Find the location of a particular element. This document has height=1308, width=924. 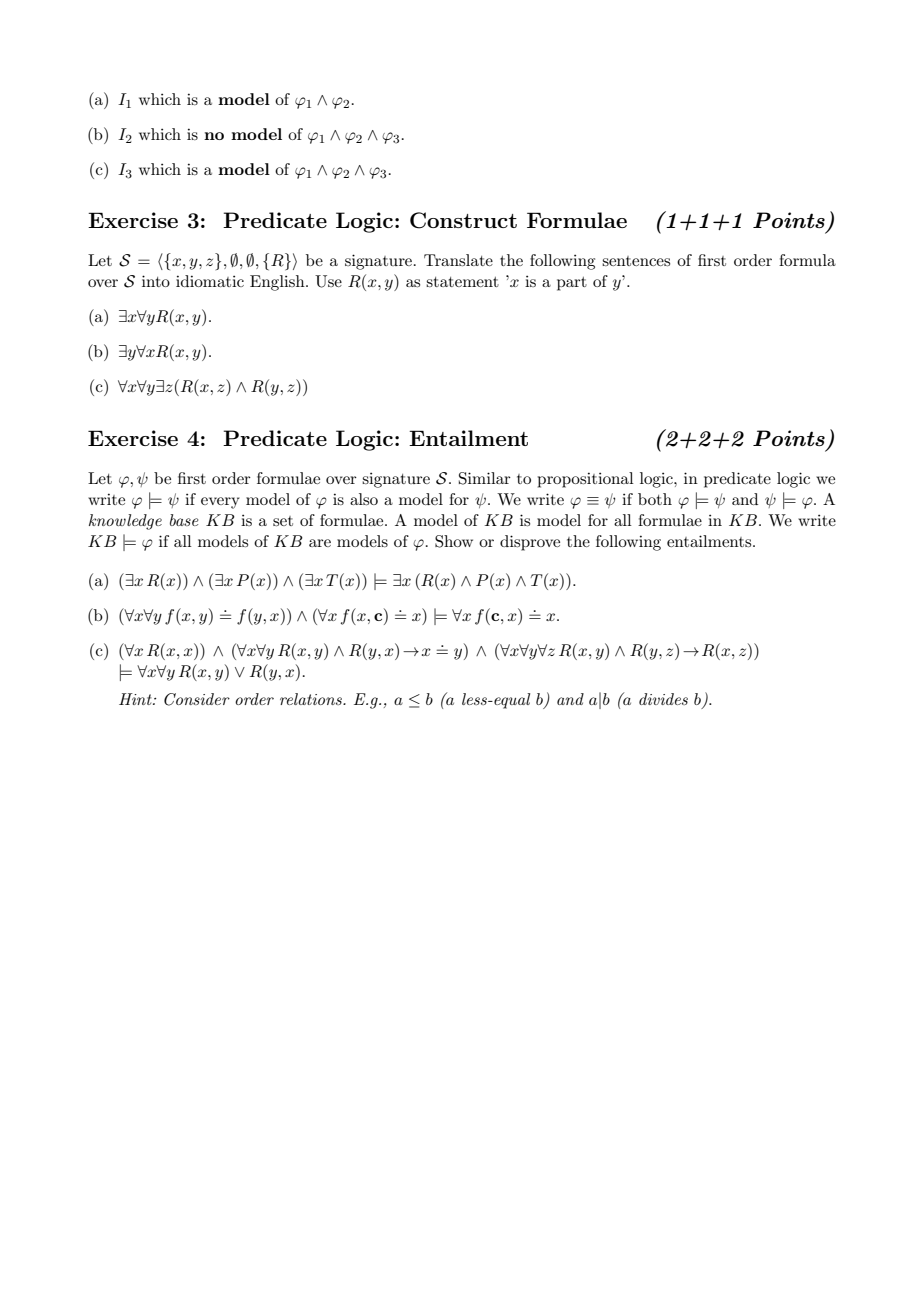

disprove is located at coordinates (530, 543).
